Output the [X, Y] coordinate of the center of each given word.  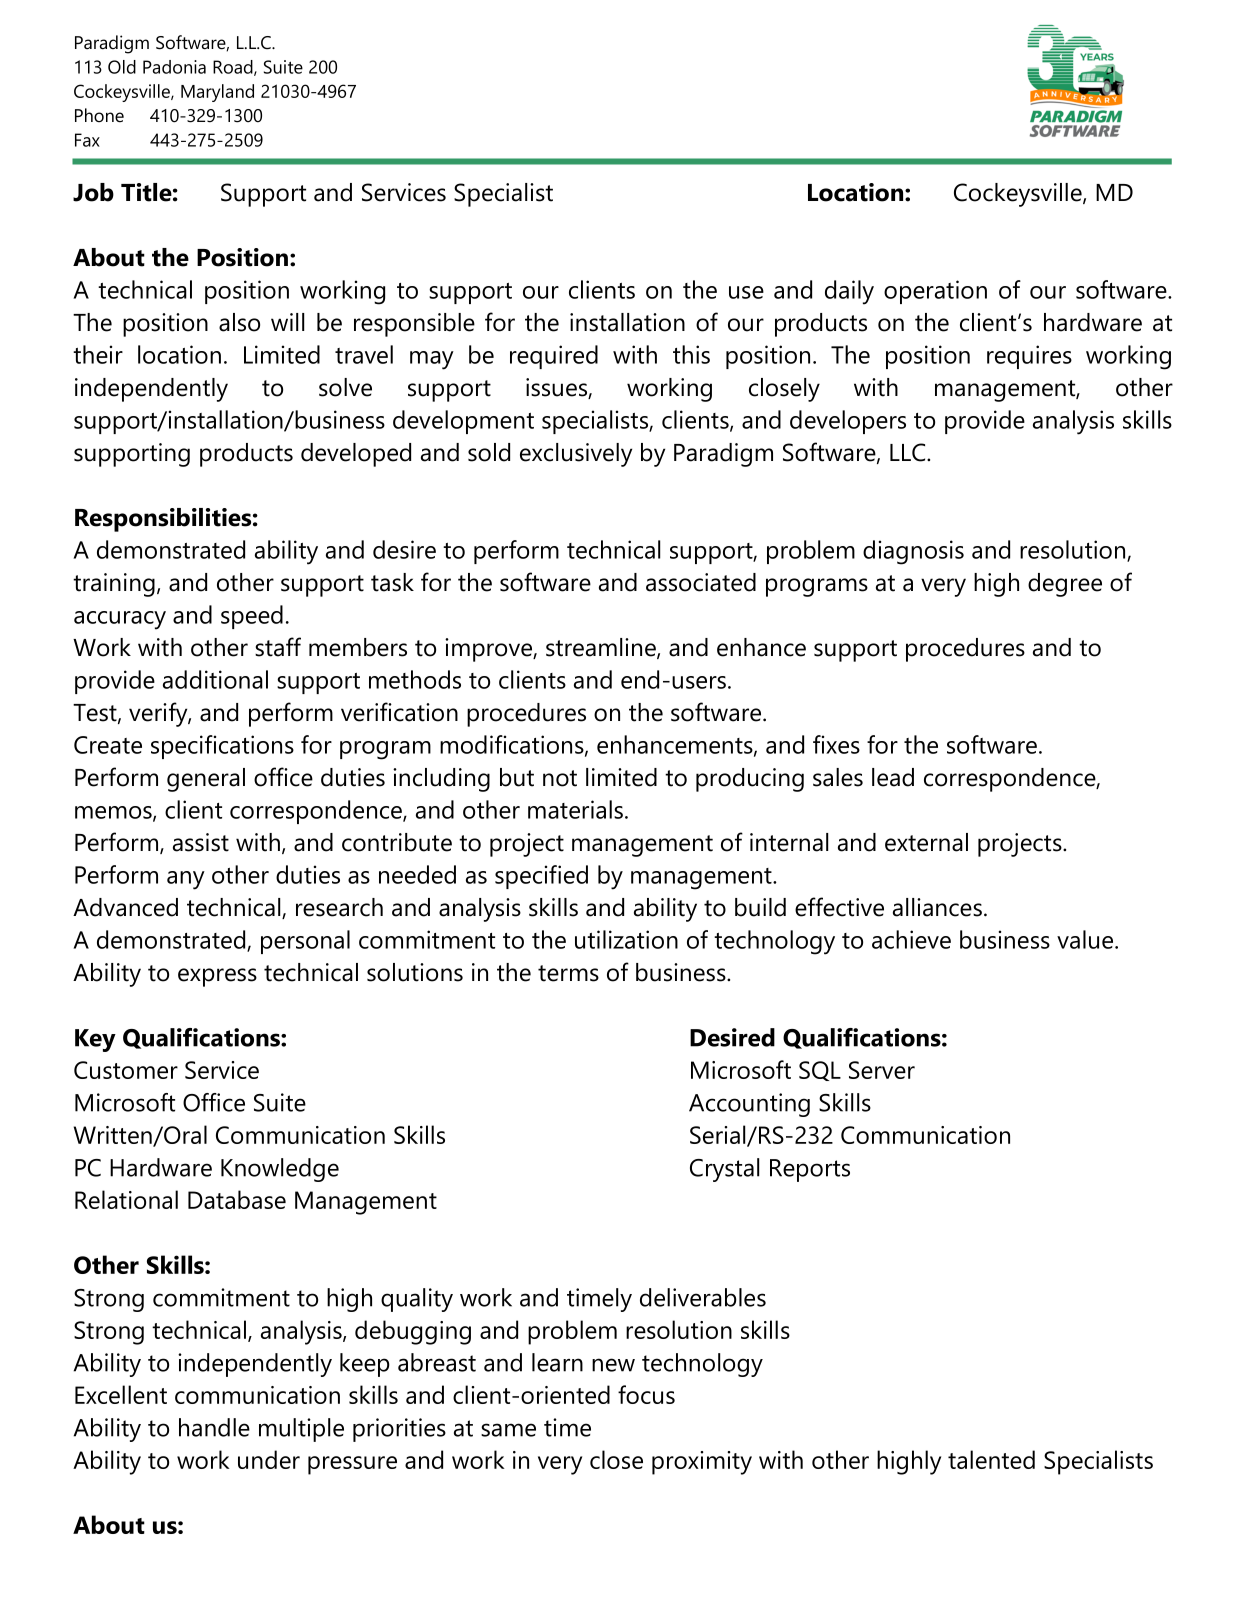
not [560, 778]
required [554, 357]
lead [893, 777]
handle [214, 1427]
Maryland [217, 93]
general [206, 780]
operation [935, 292]
